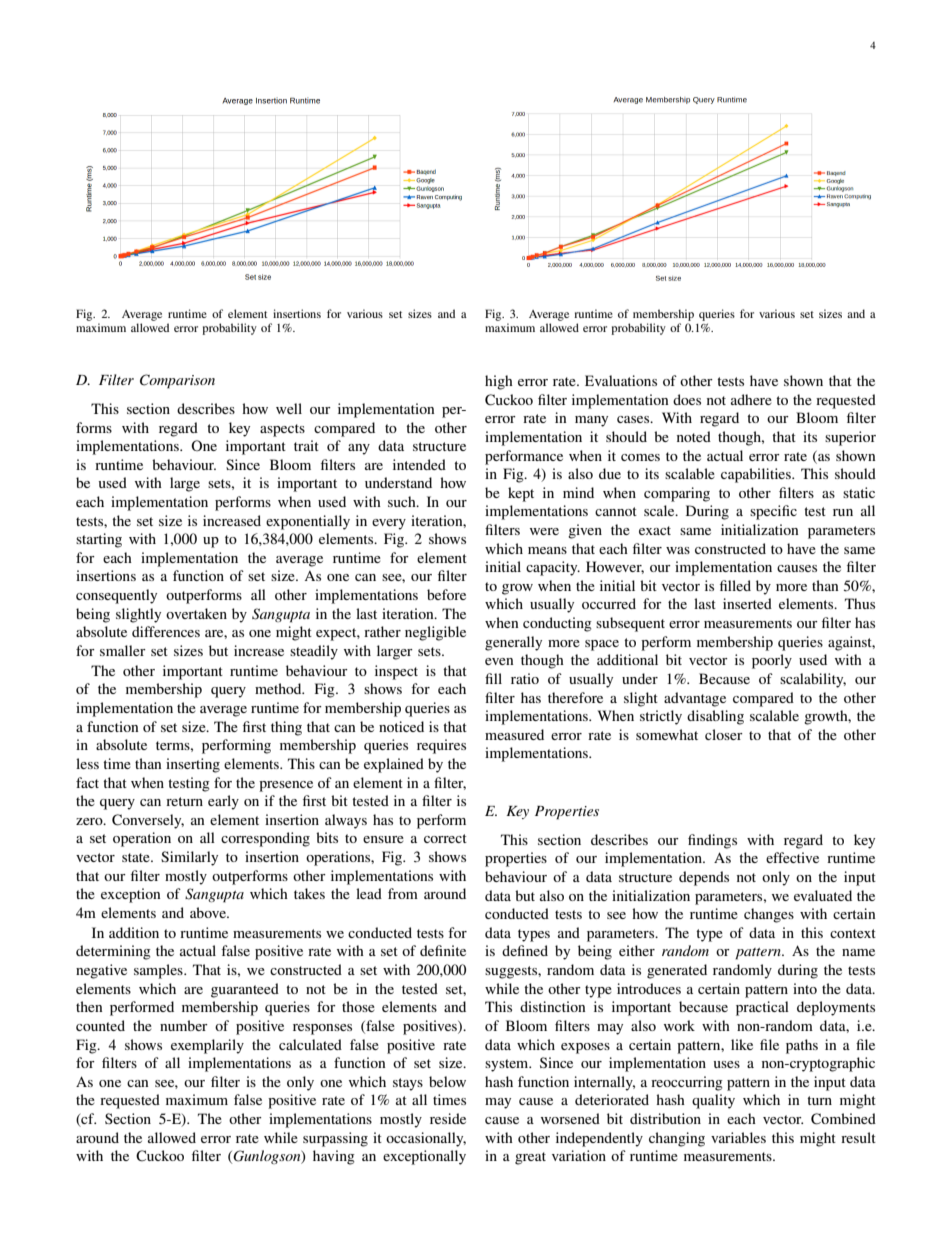 This document has height=1233, width=952. Describe the element at coordinates (335, 1139) in the document. I see `surpassing` at that location.
